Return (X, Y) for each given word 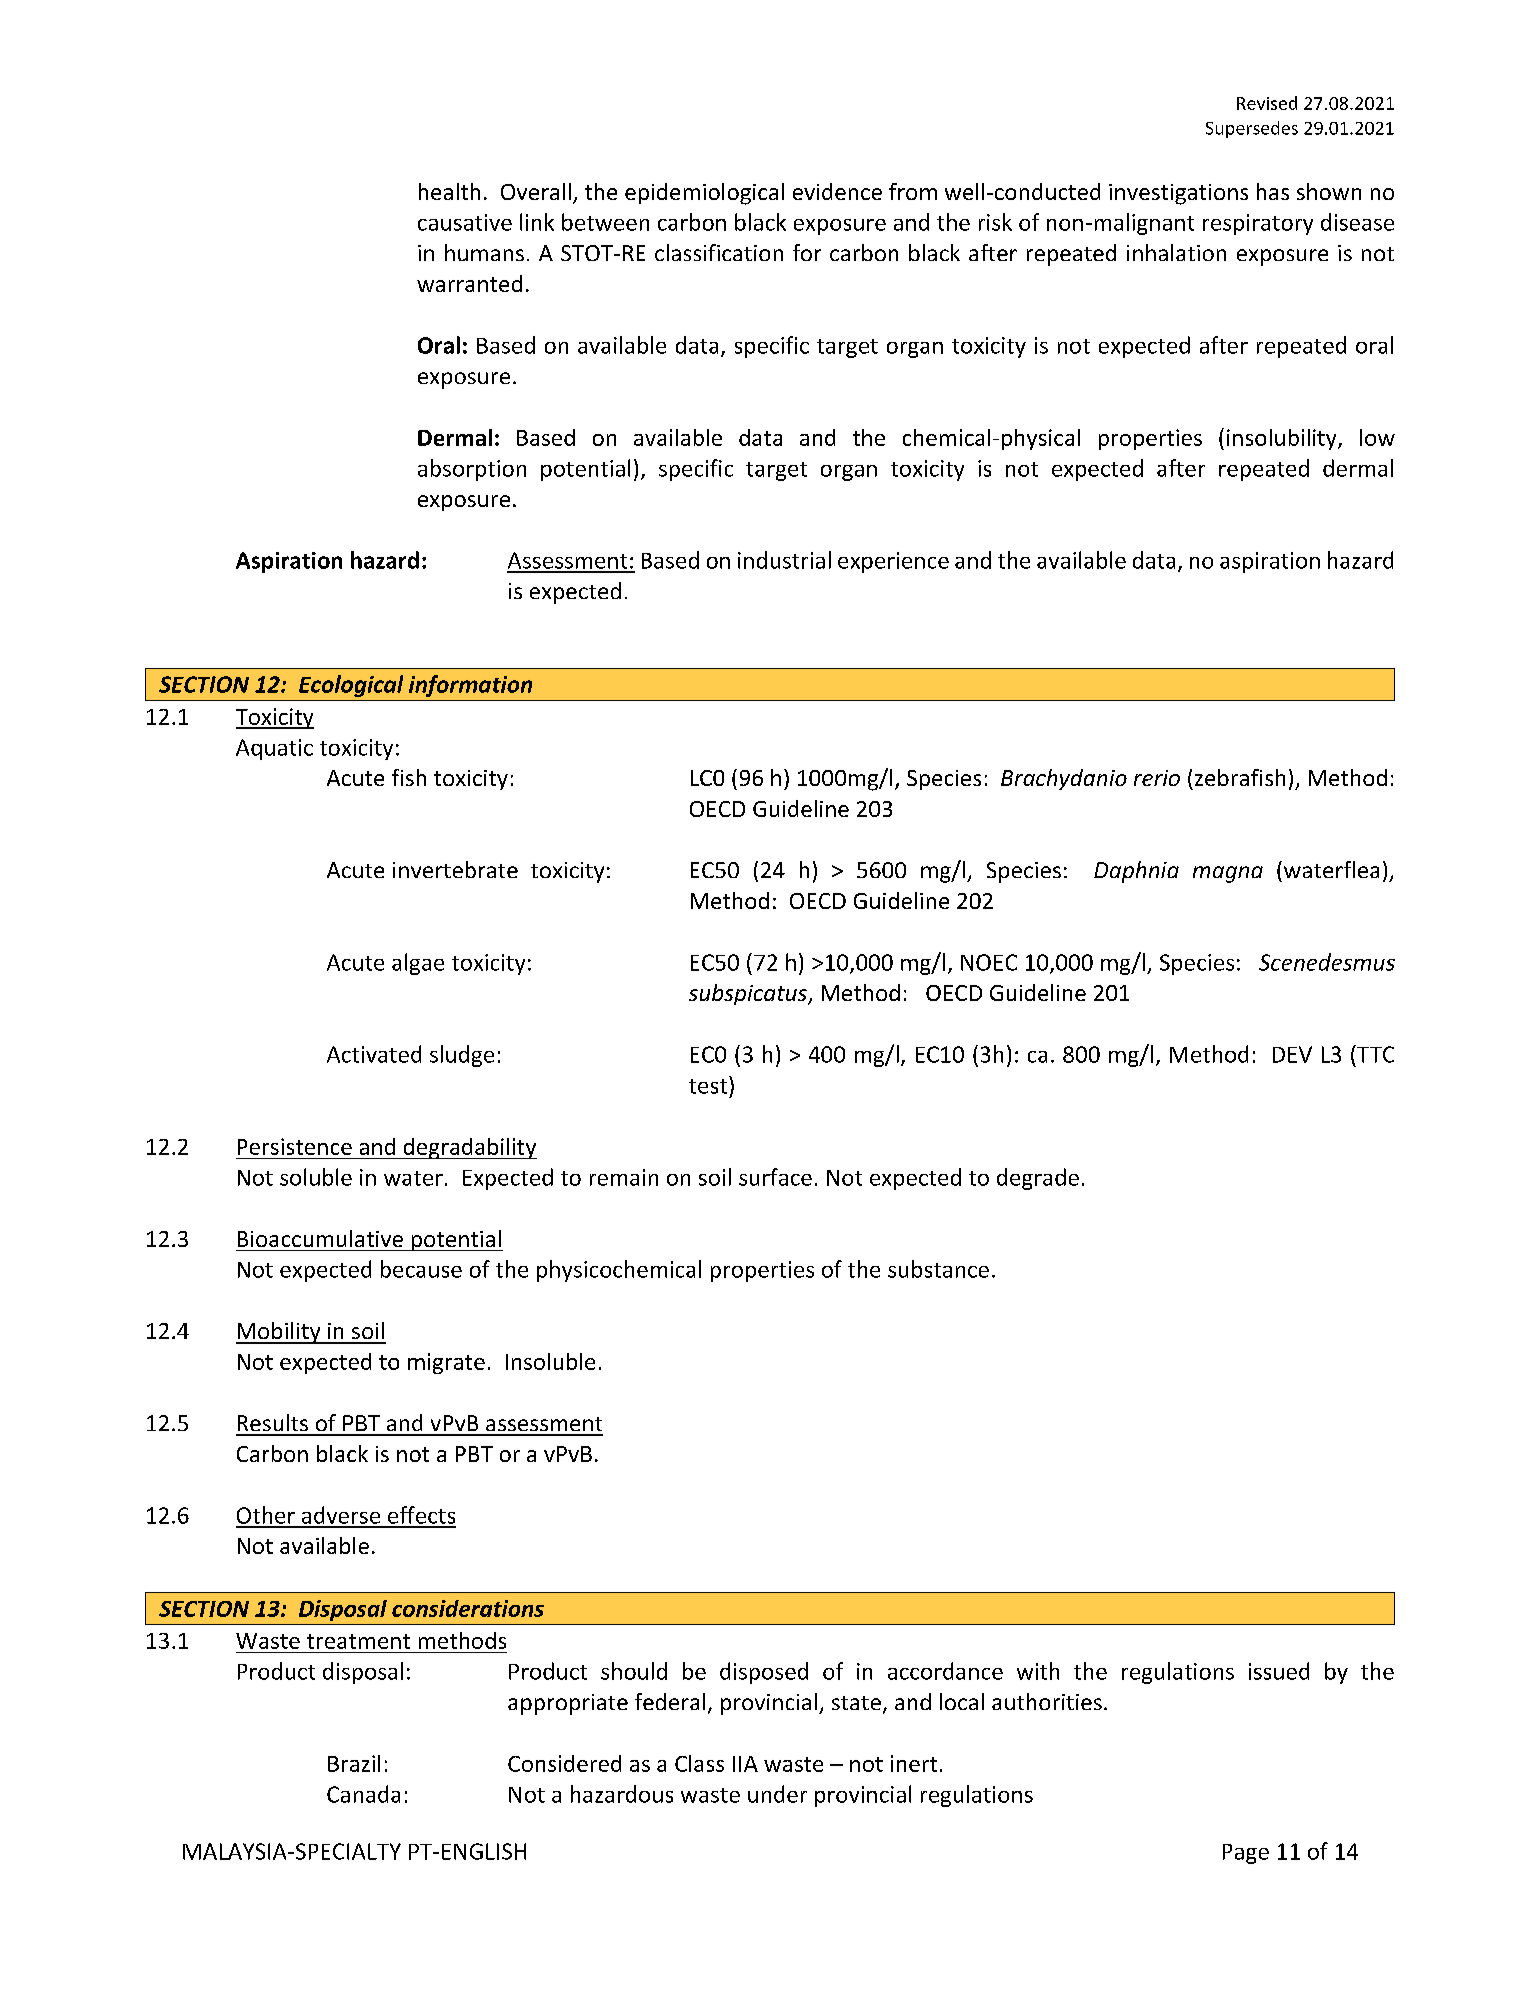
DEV (1292, 1054)
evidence (837, 191)
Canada (363, 1794)
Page (1246, 1854)
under (777, 1794)
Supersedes (1252, 129)
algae (418, 964)
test (708, 1086)
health (449, 191)
